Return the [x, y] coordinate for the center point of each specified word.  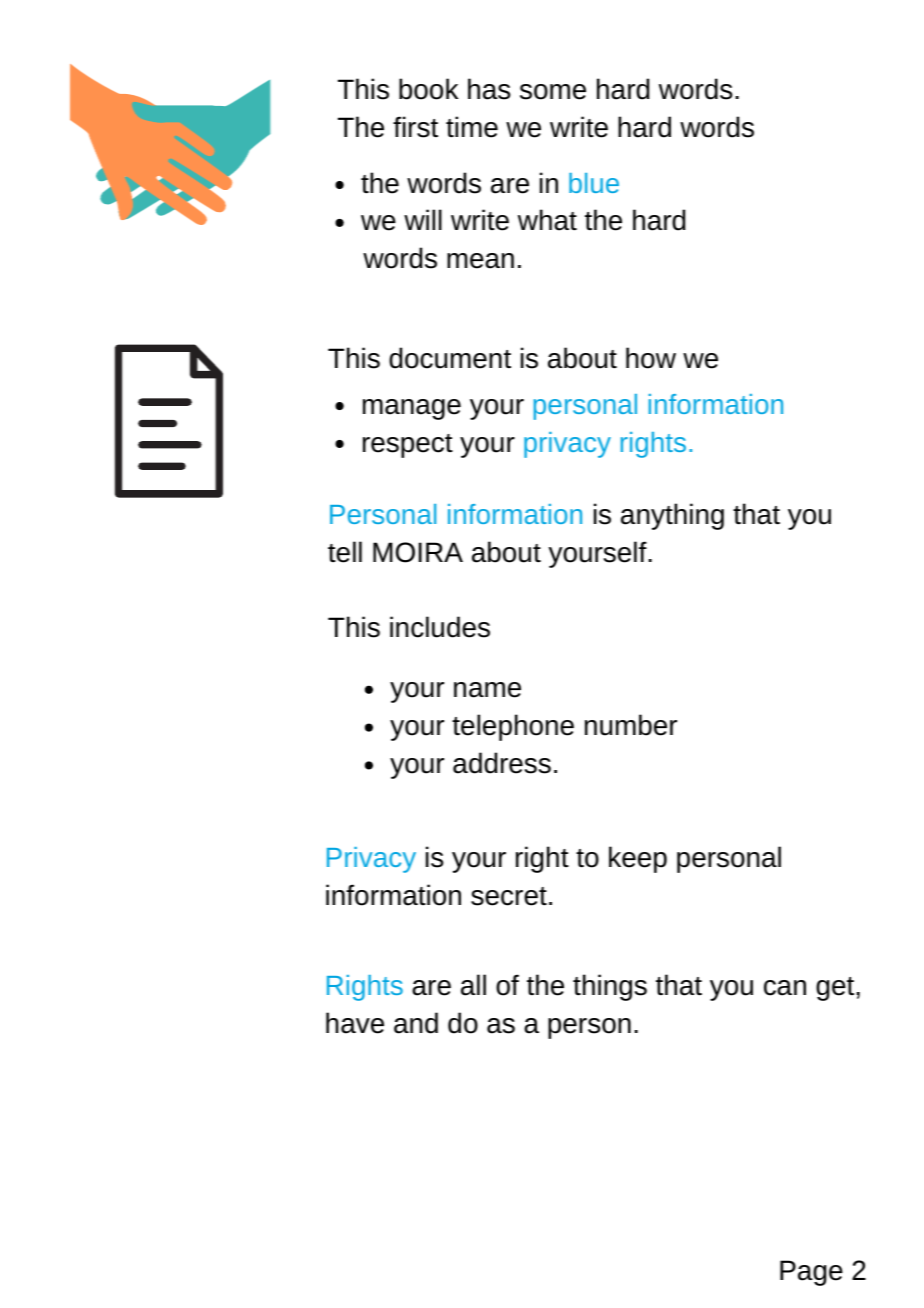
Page [811, 1273]
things [610, 987]
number [631, 725]
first [415, 127]
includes [440, 627]
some [553, 92]
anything [672, 516]
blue [594, 183]
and [416, 1023]
